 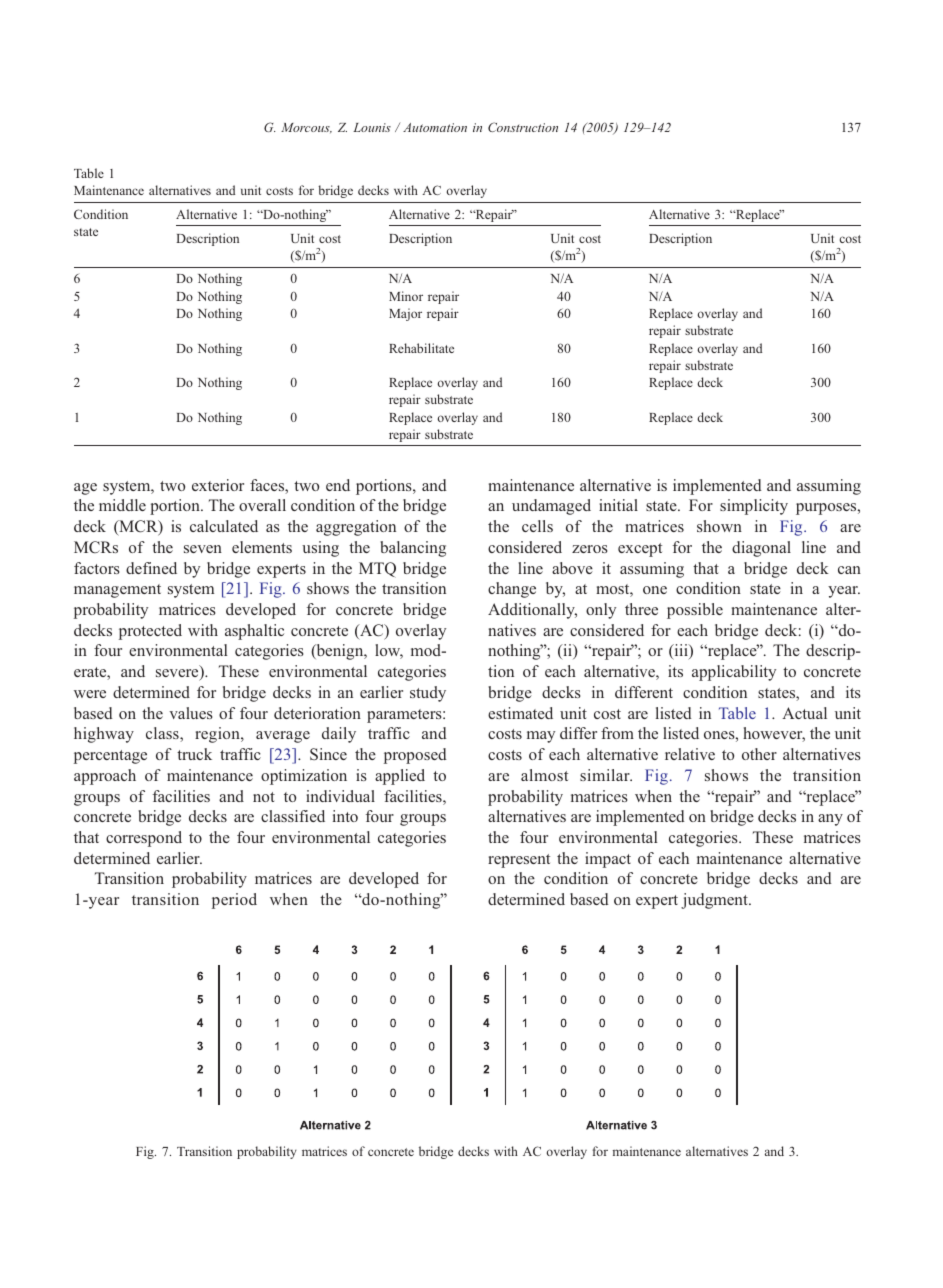 What do you see at coordinates (421, 348) in the screenshot?
I see `Rehabilitate` at bounding box center [421, 348].
